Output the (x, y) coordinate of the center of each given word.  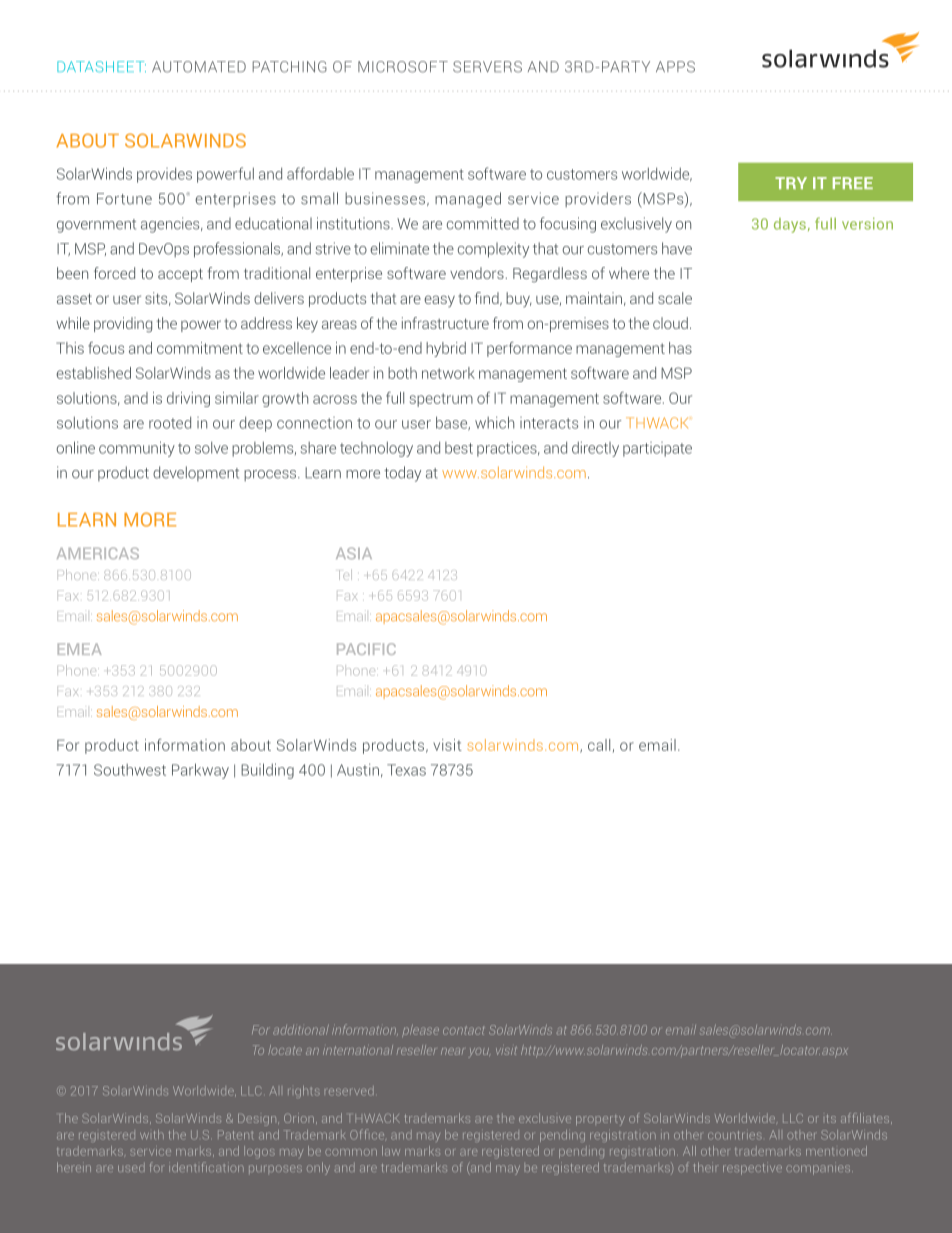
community (137, 449)
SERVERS (487, 67)
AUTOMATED (199, 67)
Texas (406, 770)
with (152, 1135)
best (459, 448)
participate (657, 449)
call (599, 745)
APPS (675, 67)
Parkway (200, 771)
